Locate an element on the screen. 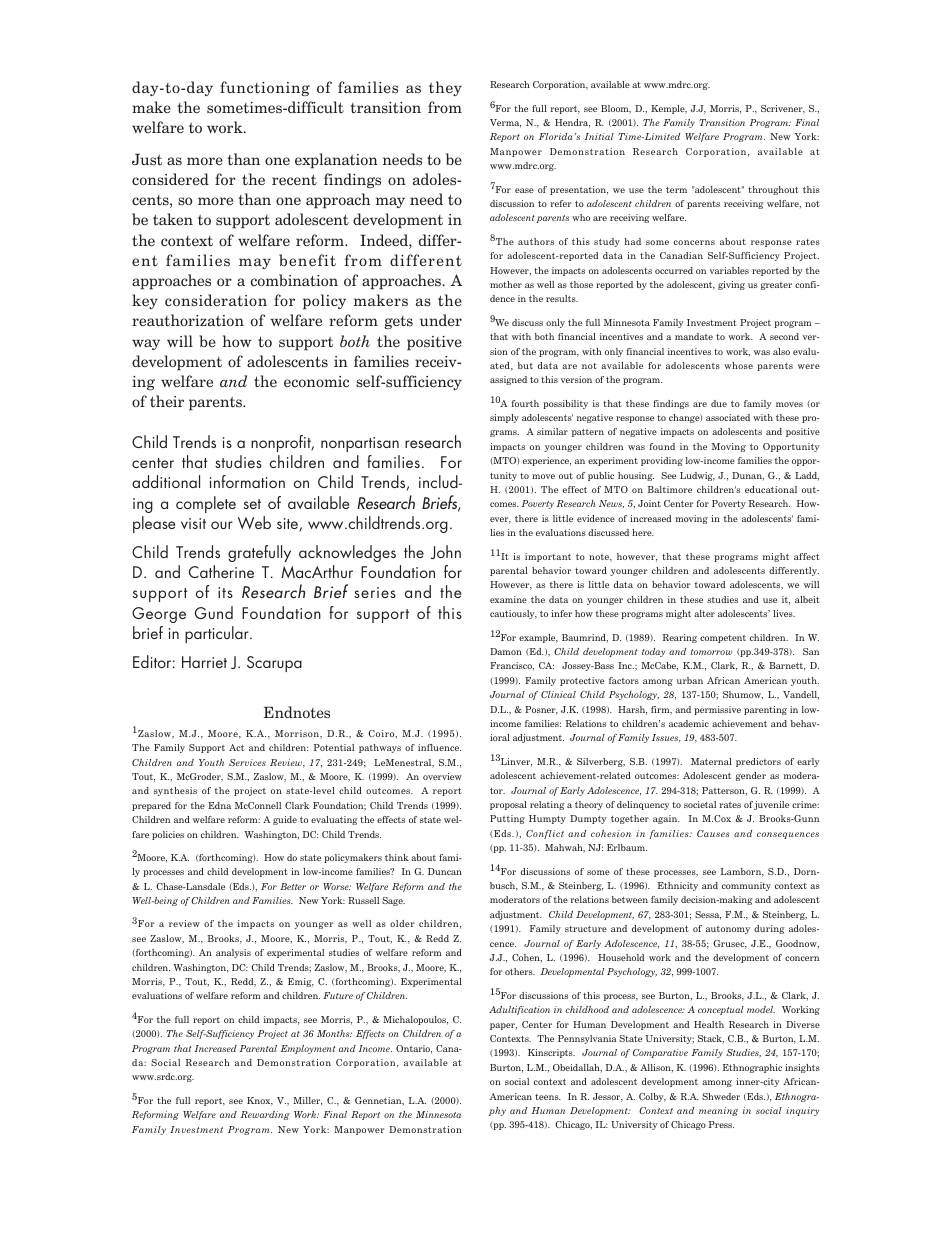 Image resolution: width=952 pixels, height=1233 pixels. throughout is located at coordinates (773, 190).
